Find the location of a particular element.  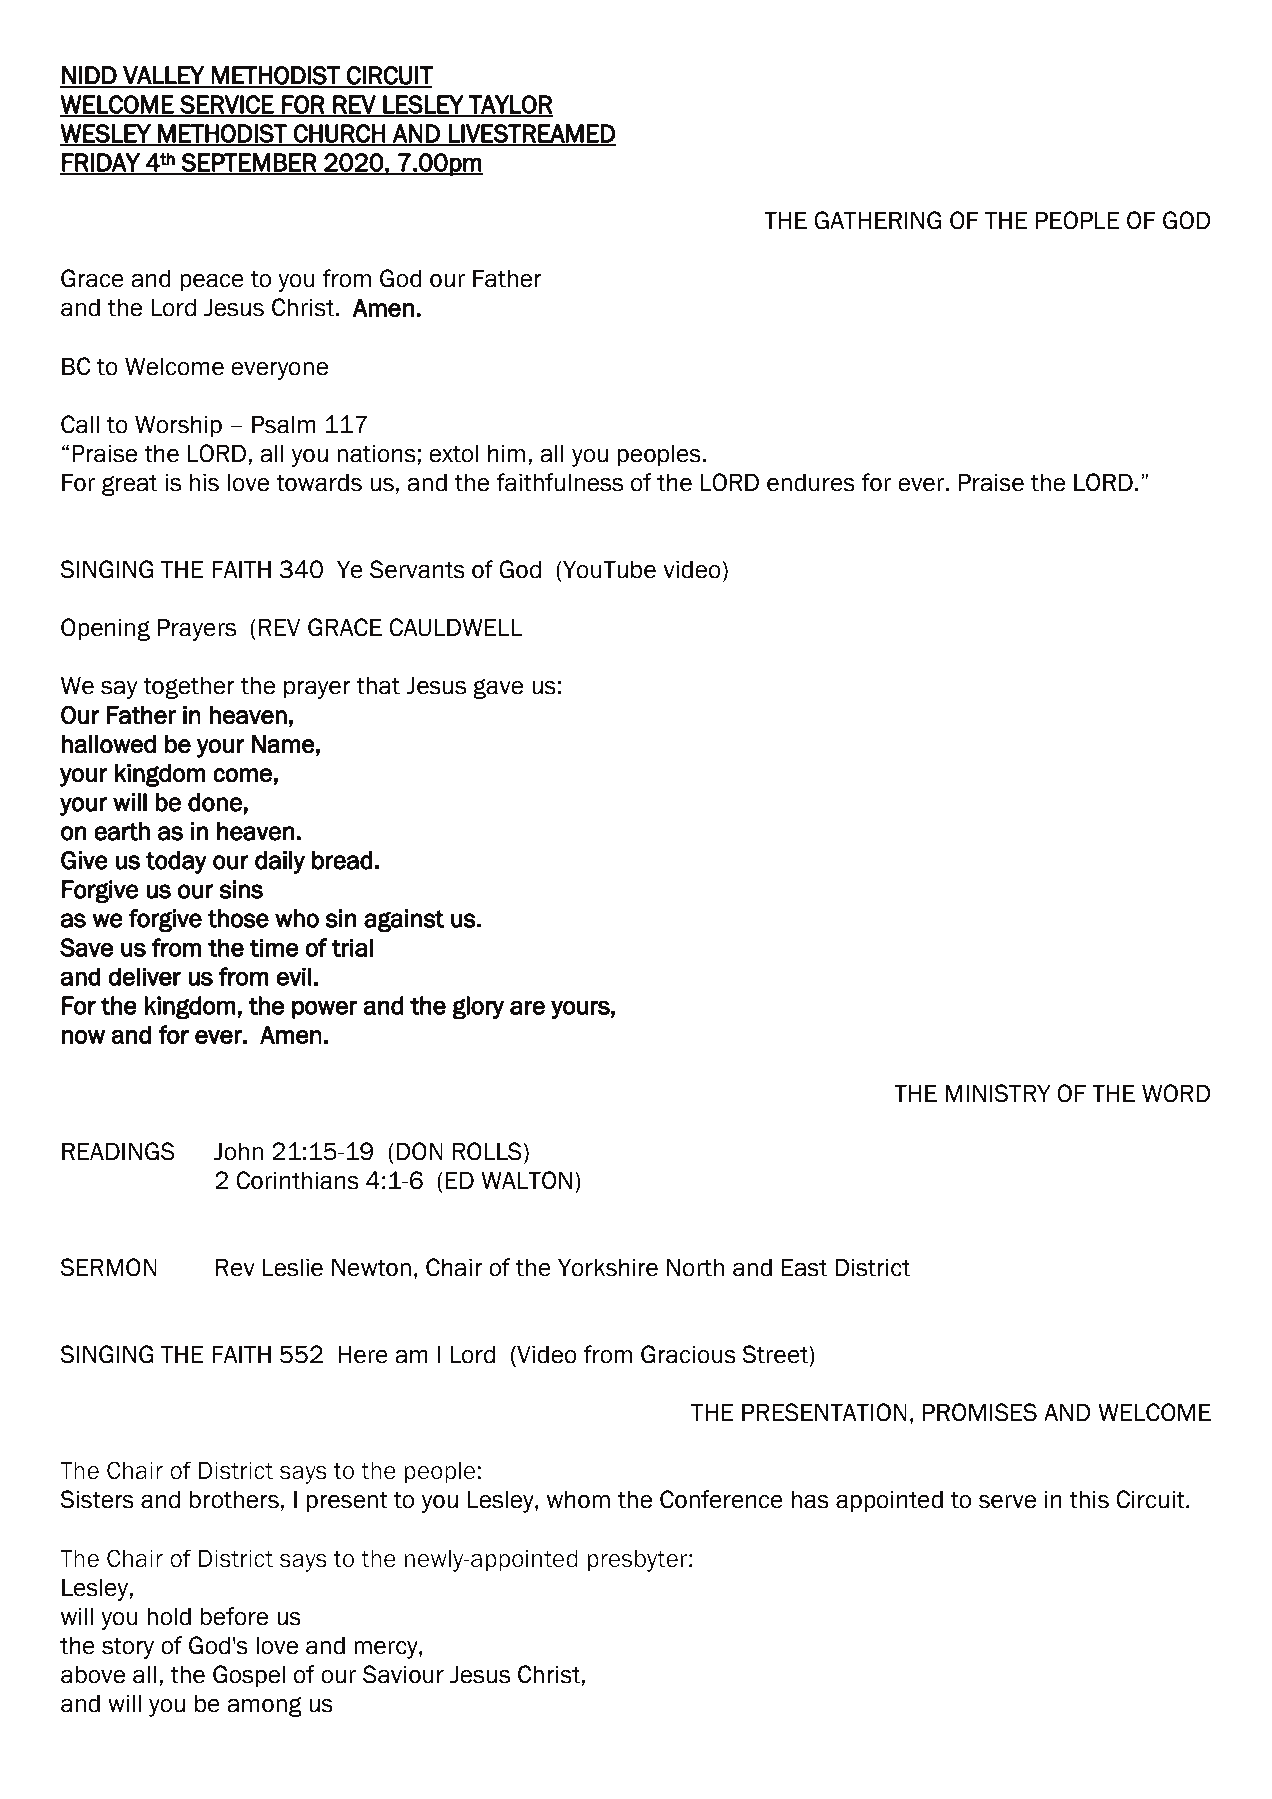

PROMISES is located at coordinates (980, 1412).
